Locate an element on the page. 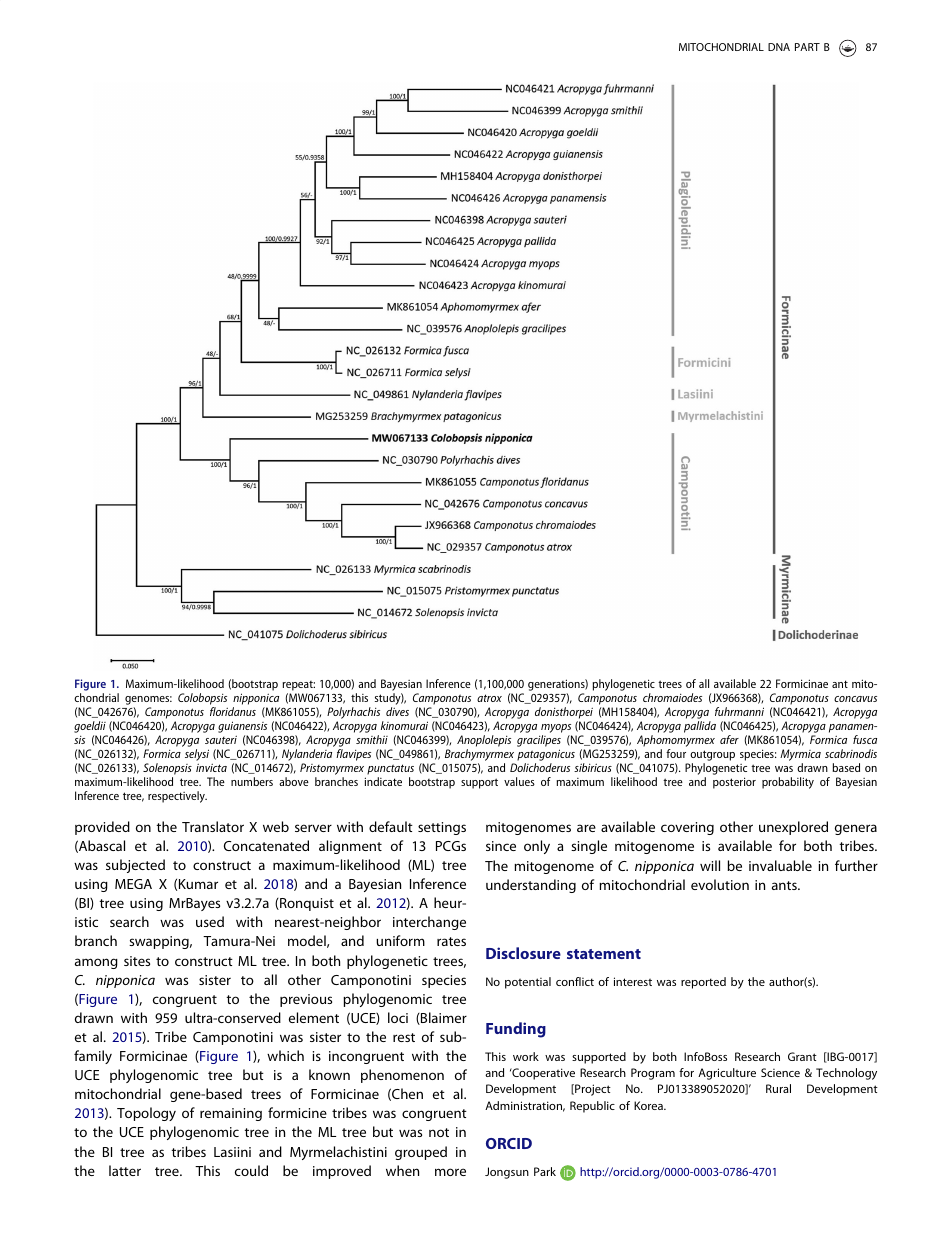 The height and width of the document is (1233, 952). pallida is located at coordinates (700, 727).
